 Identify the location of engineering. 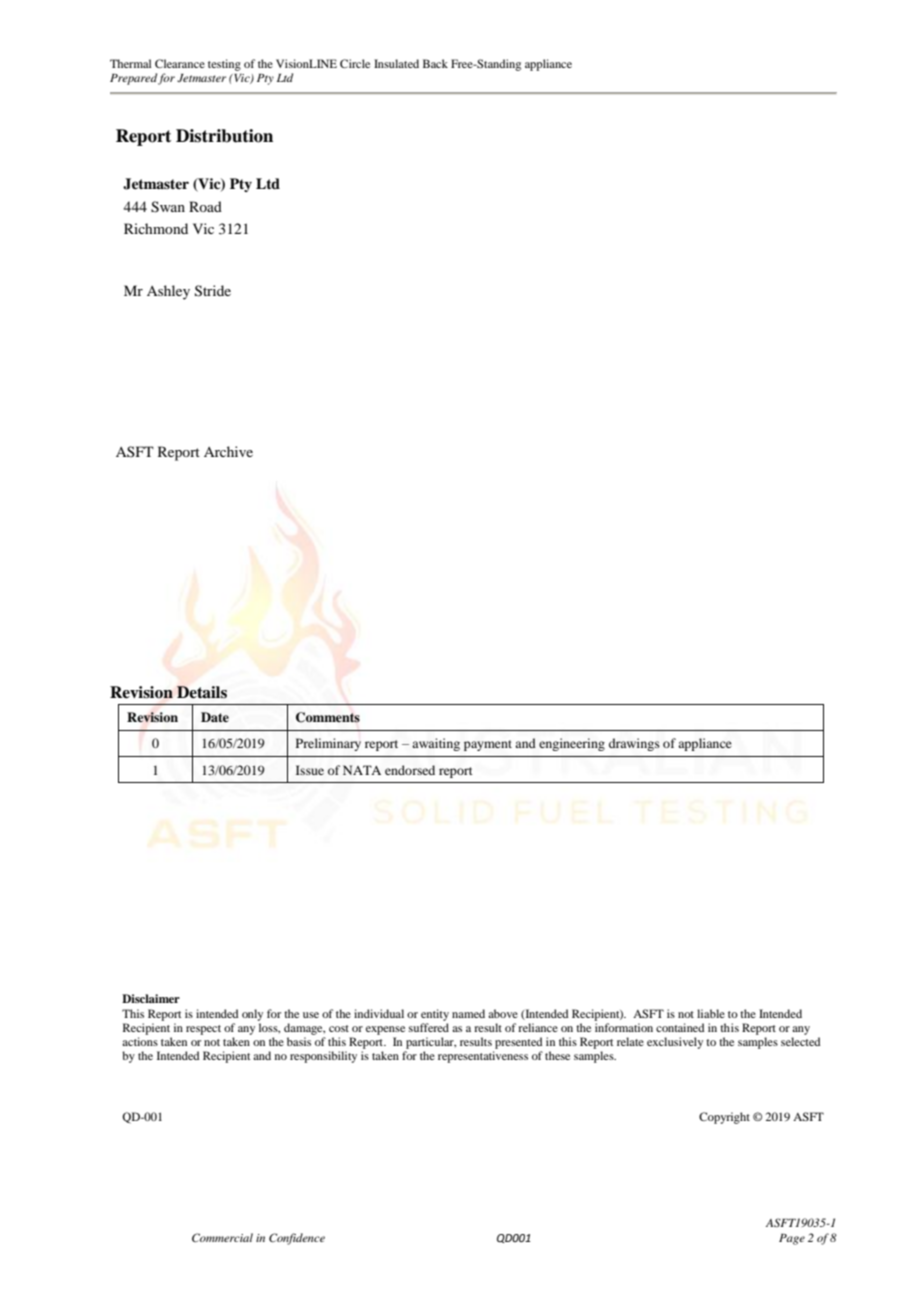
(572, 744).
